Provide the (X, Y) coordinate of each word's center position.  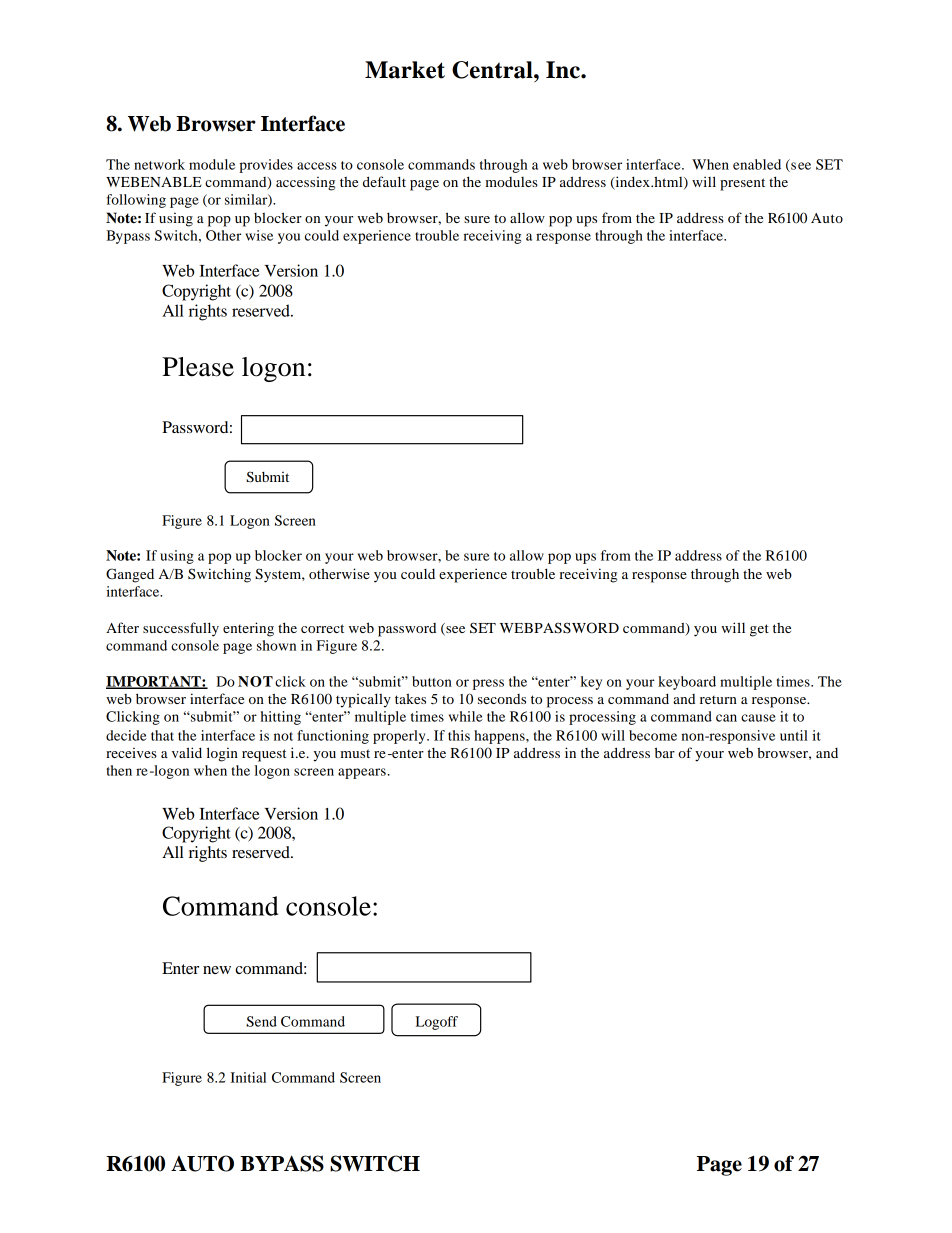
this (459, 735)
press (488, 684)
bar (665, 752)
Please (198, 367)
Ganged (130, 575)
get (759, 630)
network (159, 164)
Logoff (437, 1023)
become (653, 735)
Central (493, 70)
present (742, 184)
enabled (757, 164)
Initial (248, 1077)
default (384, 181)
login (222, 754)
